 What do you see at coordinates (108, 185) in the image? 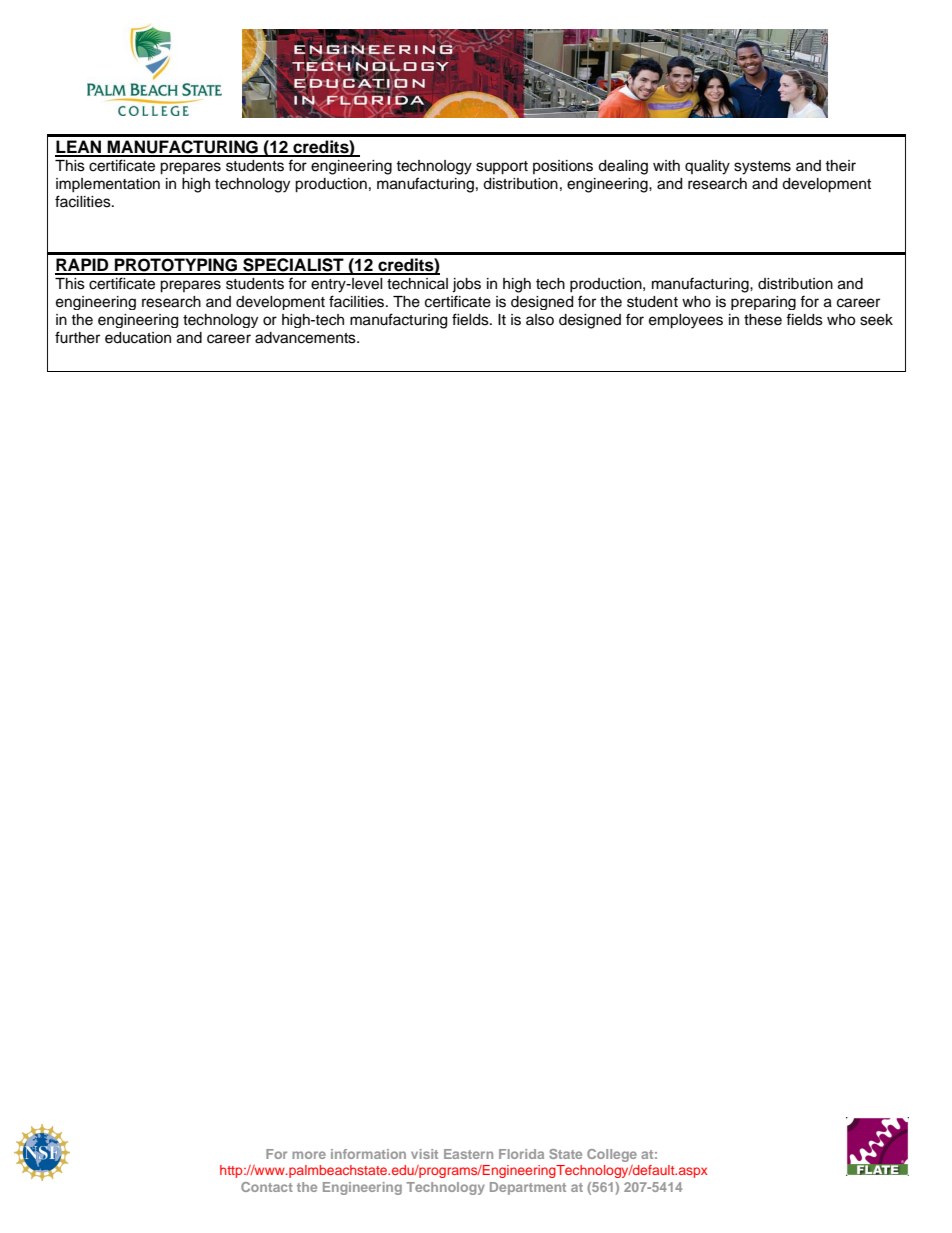
I see `implementation` at bounding box center [108, 185].
